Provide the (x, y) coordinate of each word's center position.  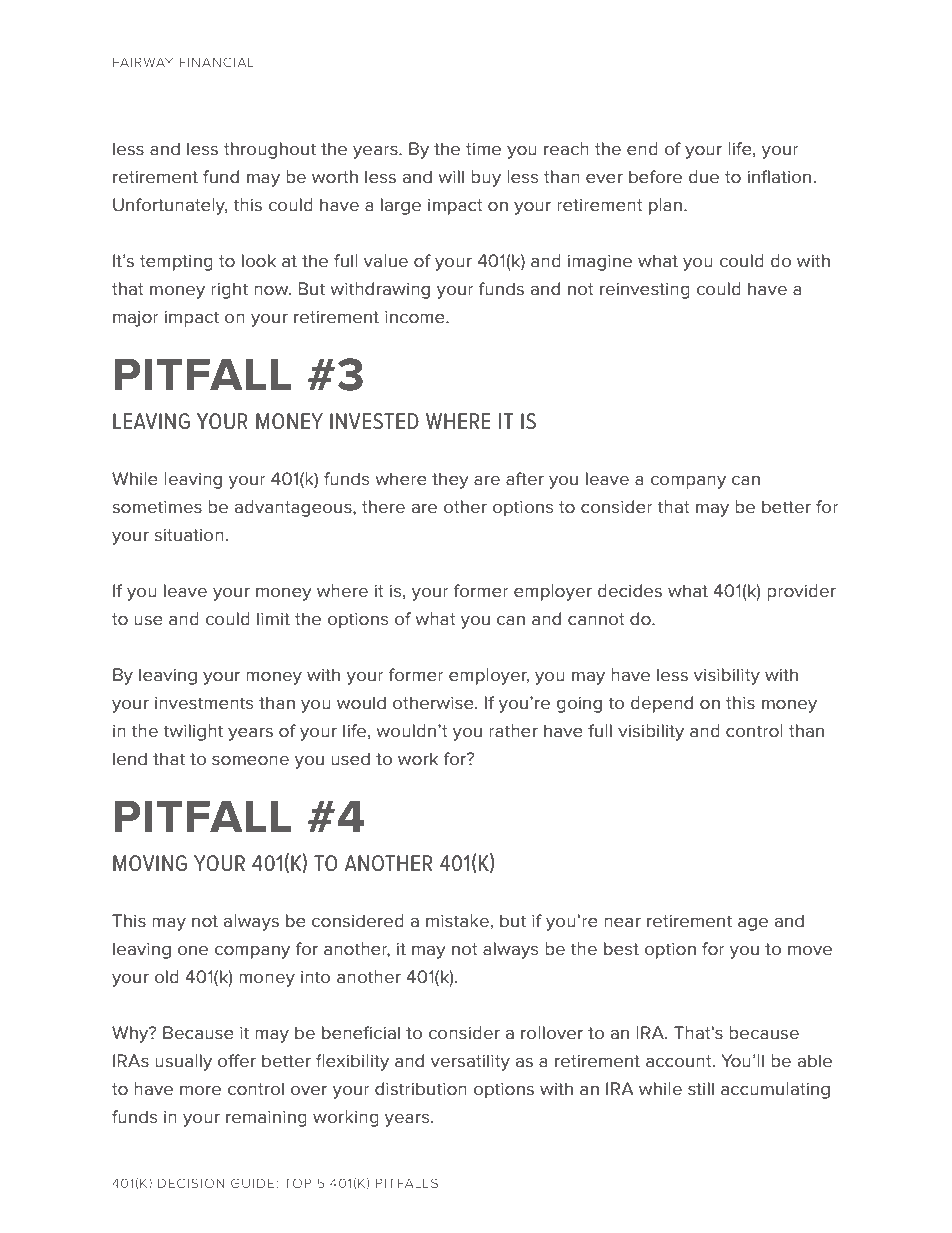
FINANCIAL (217, 62)
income (416, 317)
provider (801, 592)
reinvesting (645, 291)
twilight (193, 732)
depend (662, 704)
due (704, 176)
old (167, 976)
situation (189, 535)
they (450, 480)
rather (513, 730)
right (229, 290)
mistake (457, 920)
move (810, 950)
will (451, 176)
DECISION (191, 1183)
